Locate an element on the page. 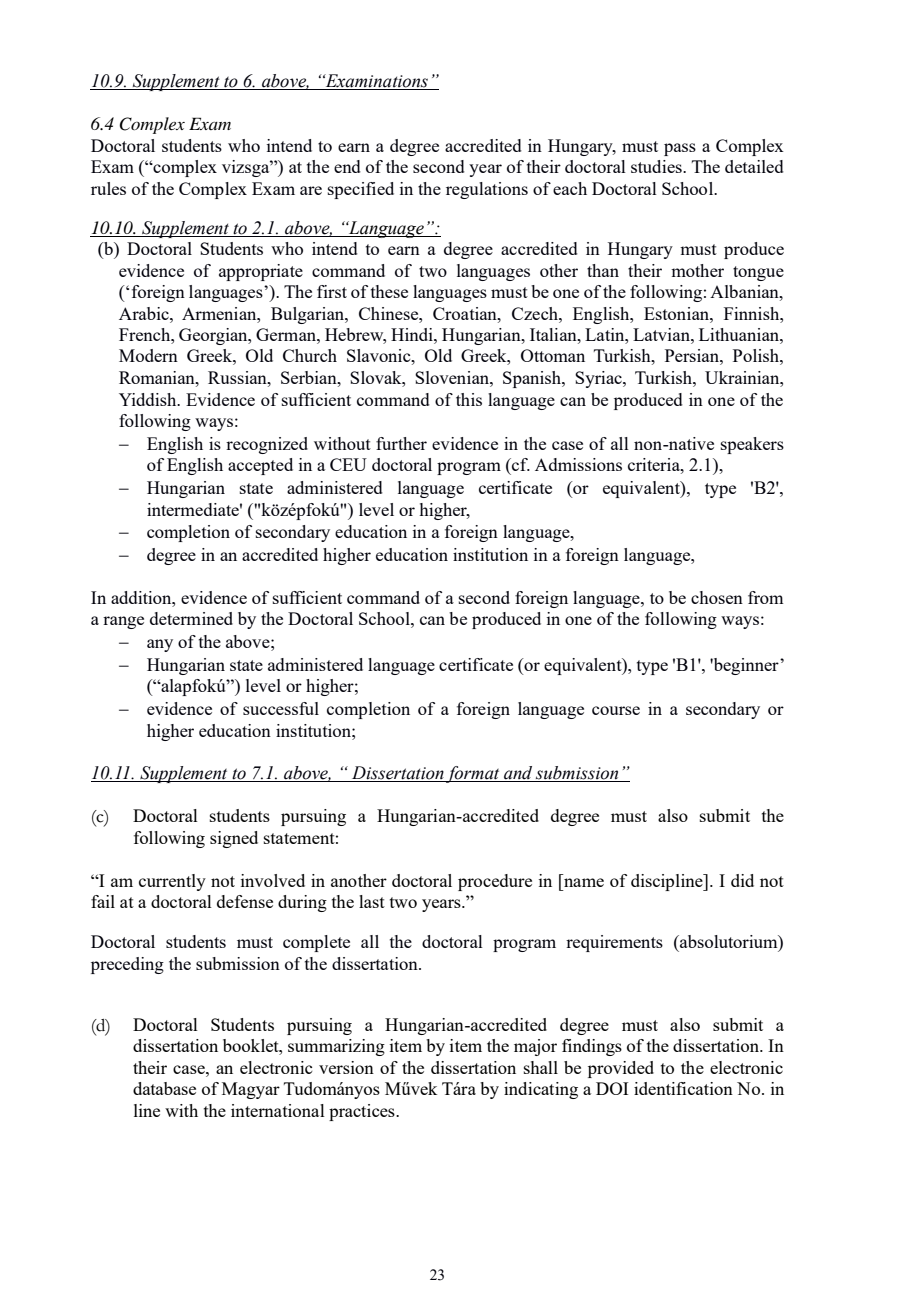 The height and width of the document is (1308, 924). regulations is located at coordinates (487, 190).
